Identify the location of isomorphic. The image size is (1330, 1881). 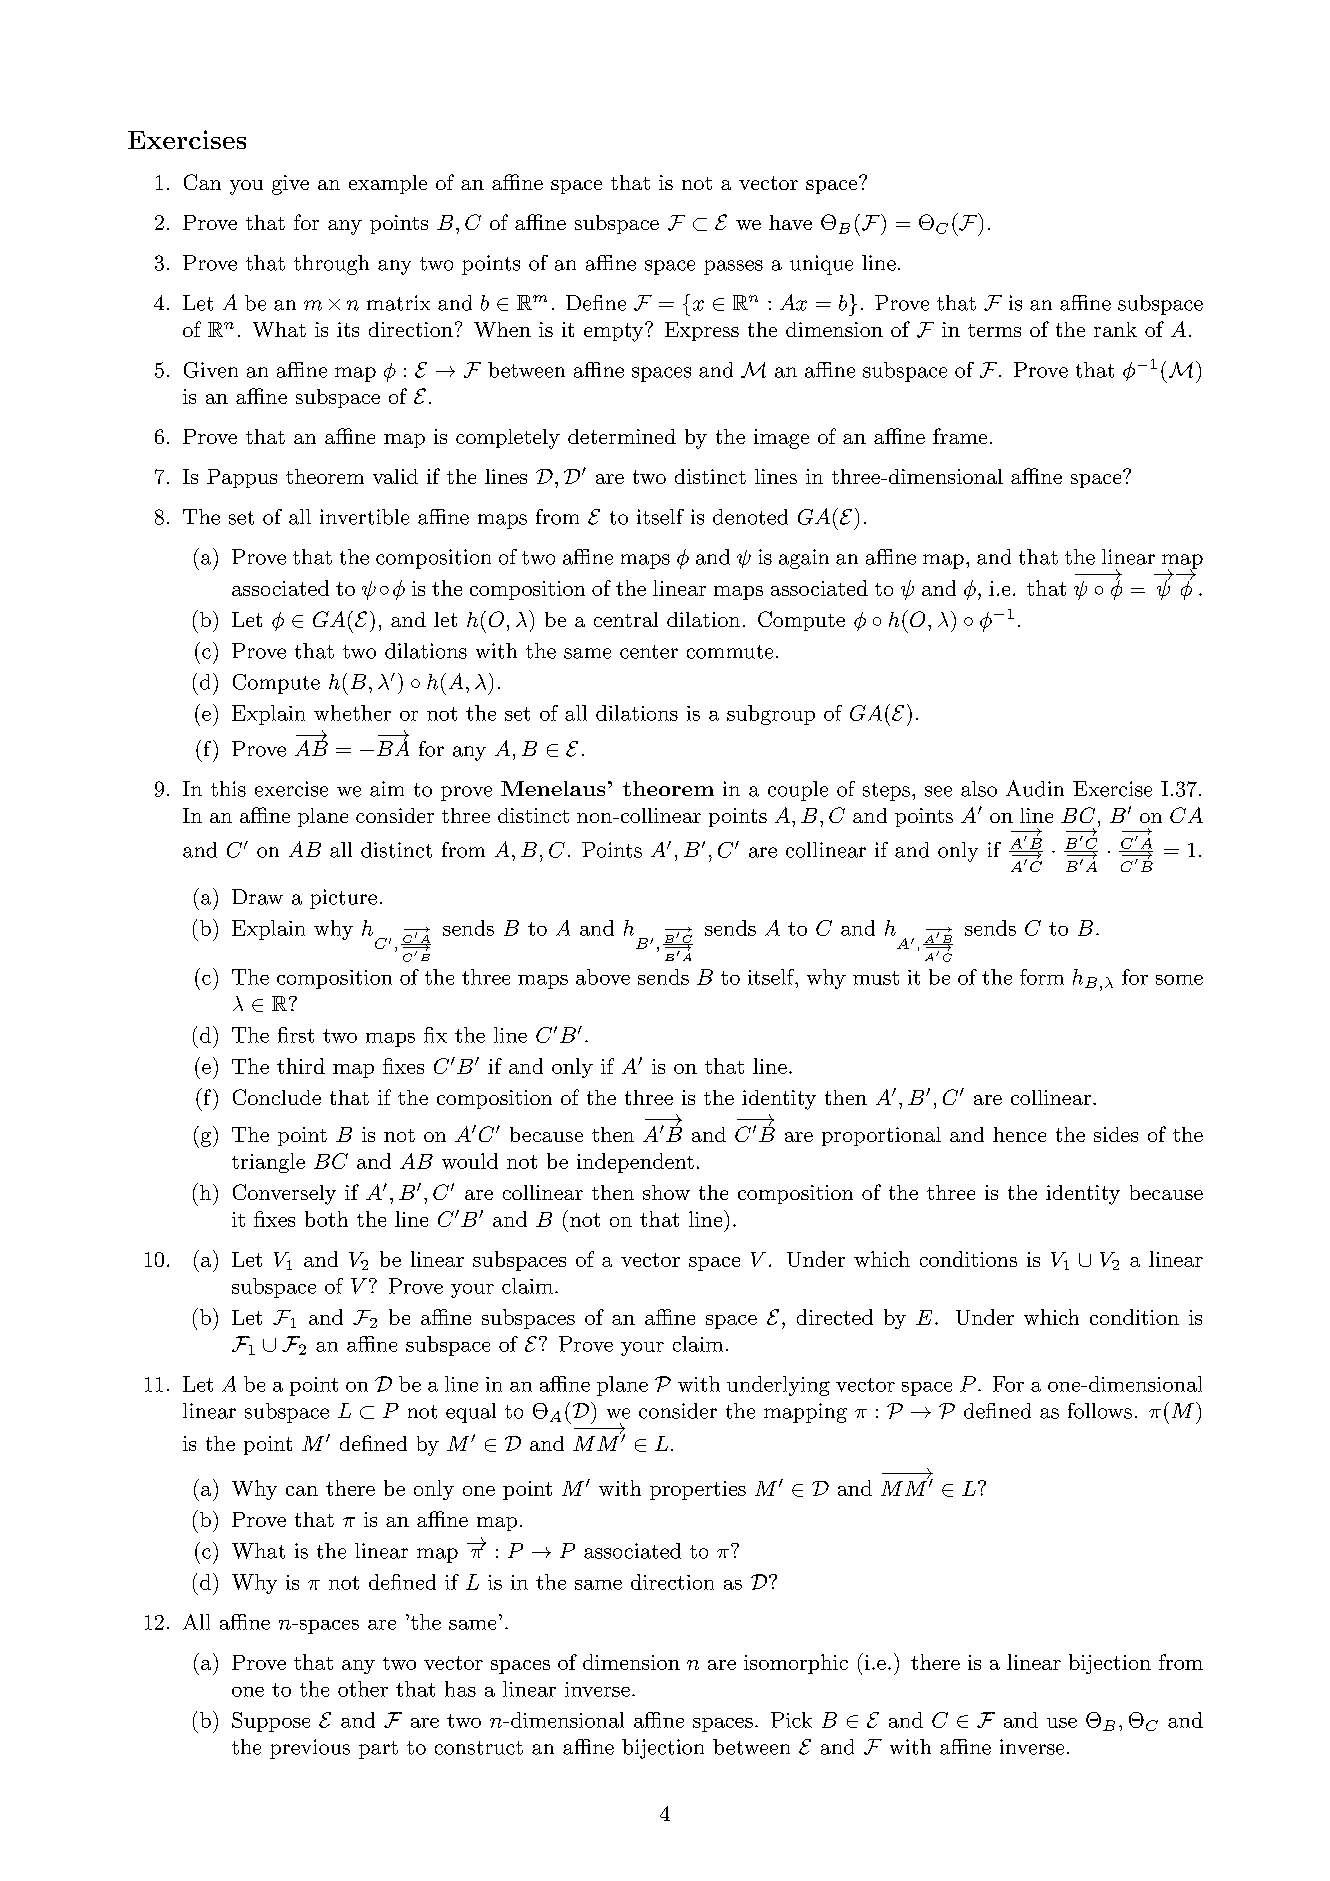
(796, 1664).
